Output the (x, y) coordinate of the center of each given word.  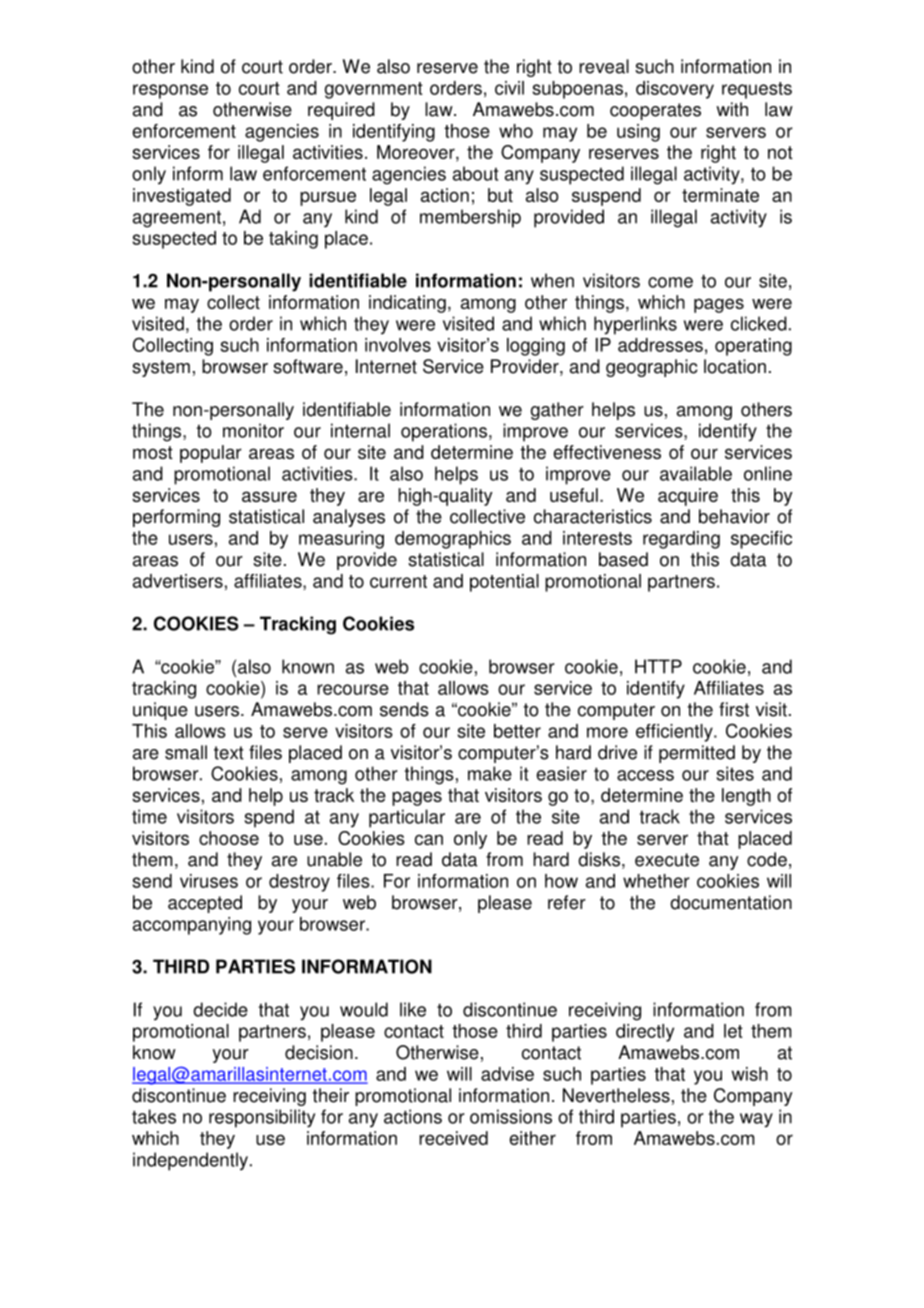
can (429, 839)
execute (667, 860)
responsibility (262, 1118)
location (735, 366)
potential (504, 583)
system (161, 368)
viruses (209, 881)
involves (398, 345)
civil (509, 88)
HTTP (658, 666)
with (732, 109)
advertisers (178, 581)
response (170, 91)
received (453, 1138)
